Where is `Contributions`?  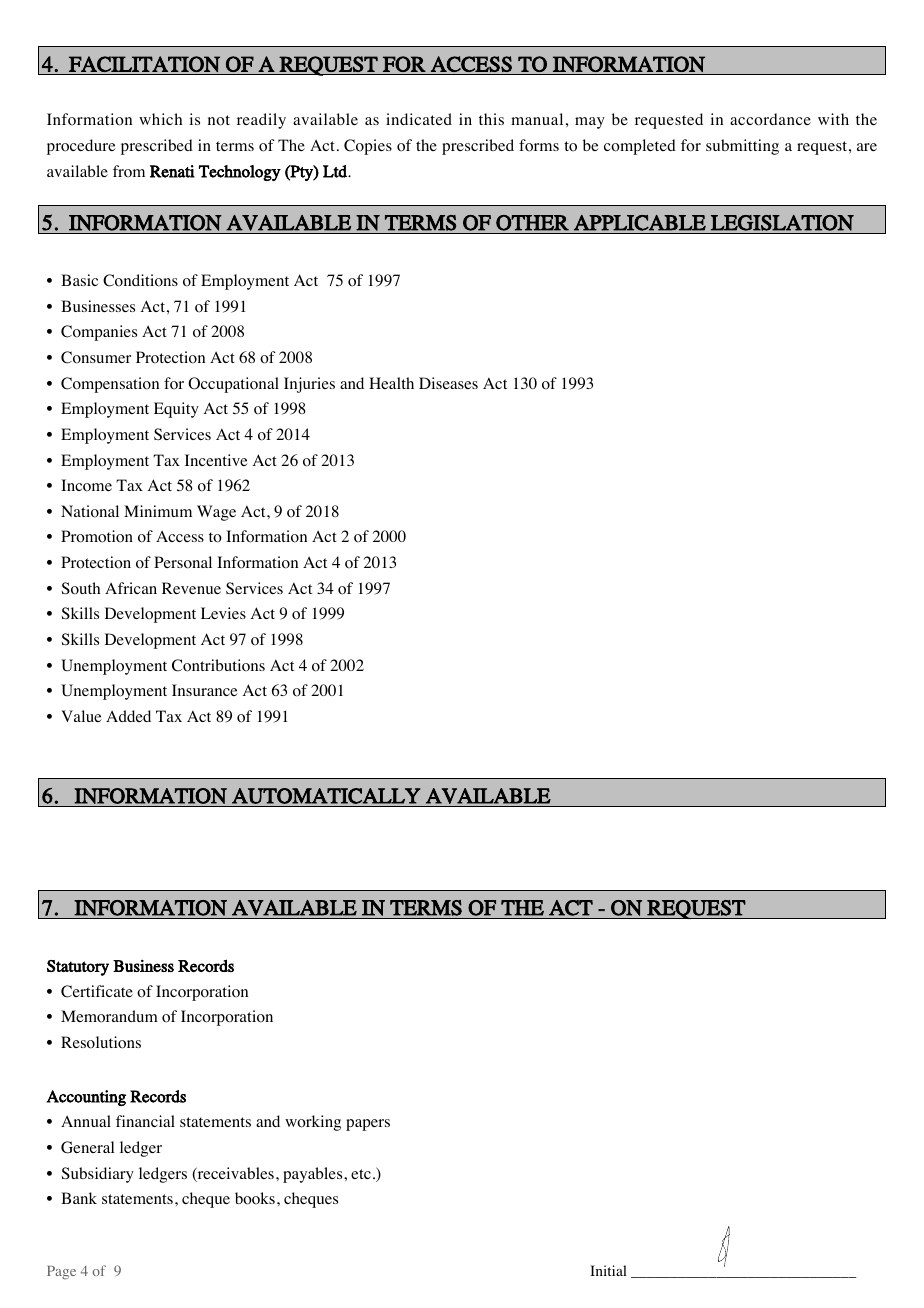 Contributions is located at coordinates (218, 665).
